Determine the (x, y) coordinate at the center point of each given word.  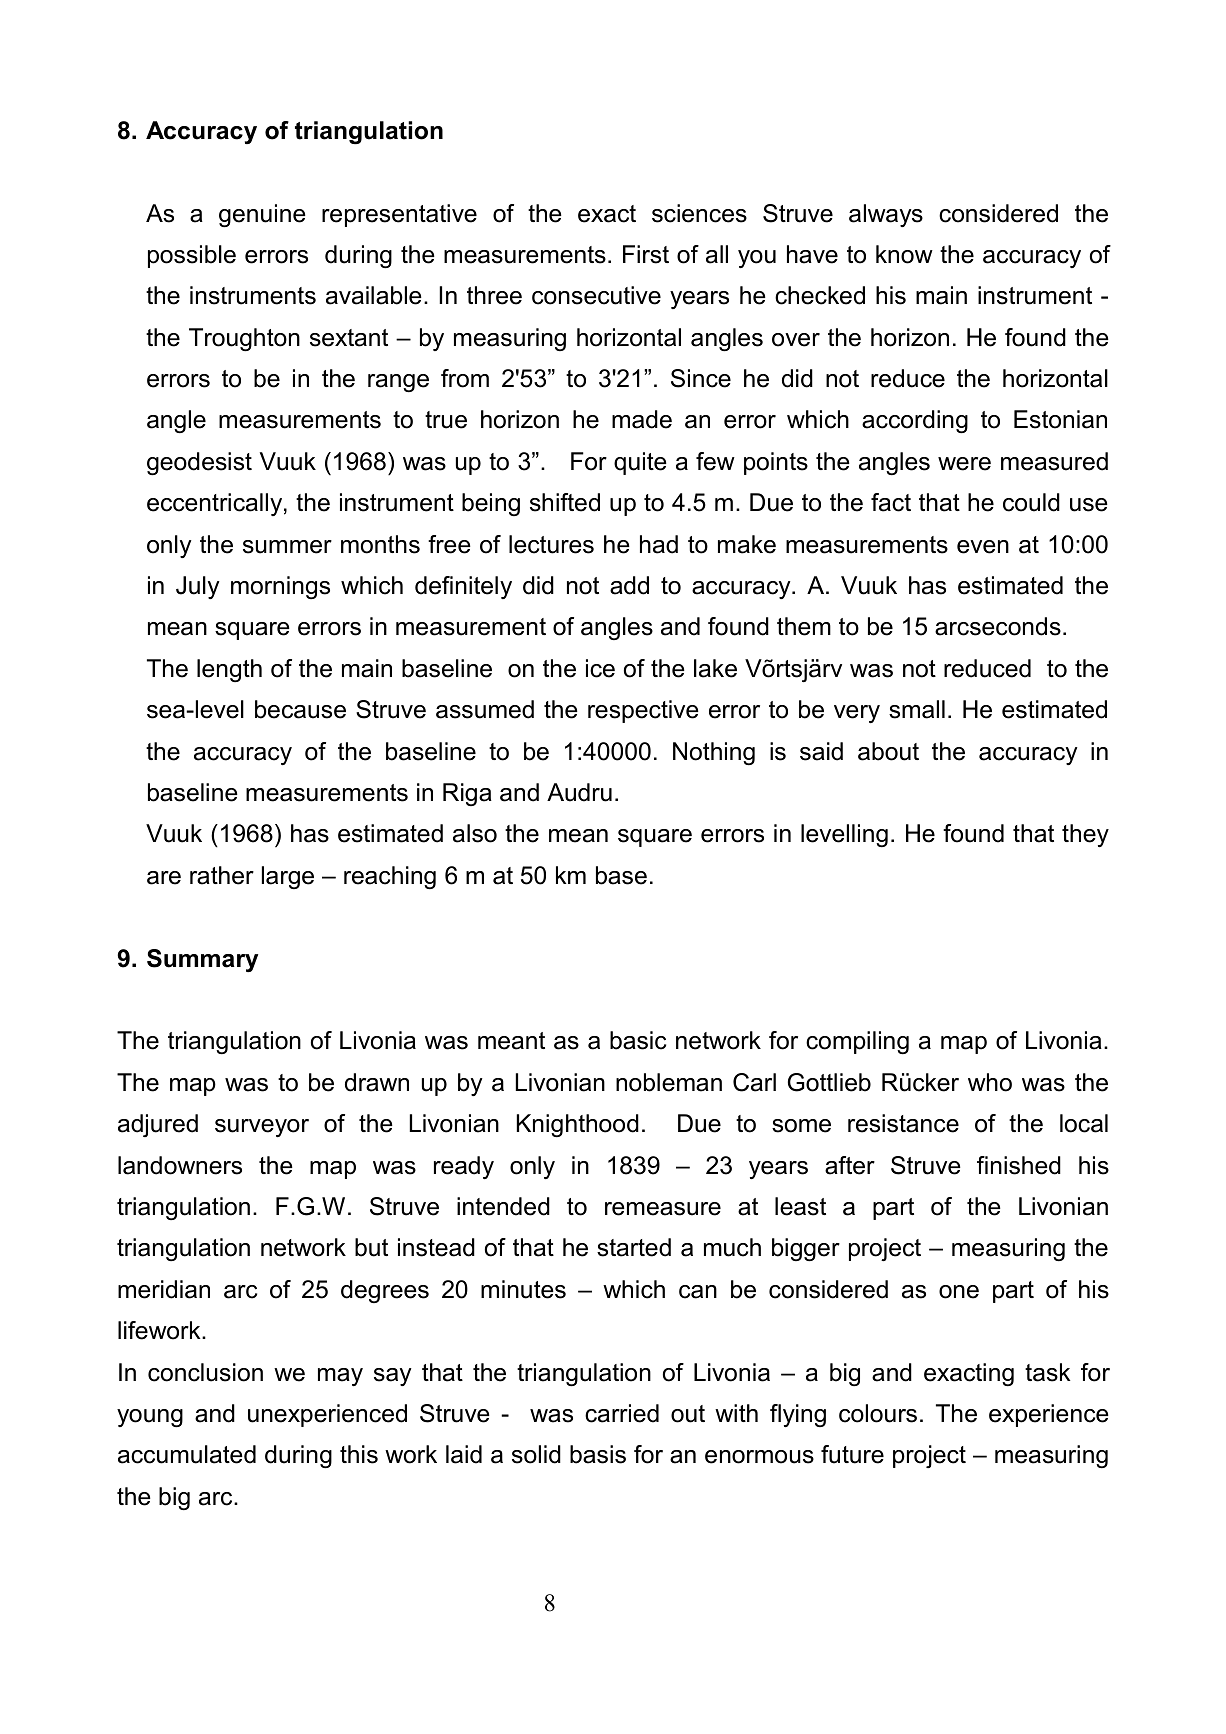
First (646, 254)
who (990, 1082)
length (229, 670)
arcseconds (998, 626)
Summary (202, 960)
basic (638, 1040)
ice (600, 668)
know (904, 254)
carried (622, 1413)
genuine (262, 215)
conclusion (205, 1372)
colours (878, 1413)
